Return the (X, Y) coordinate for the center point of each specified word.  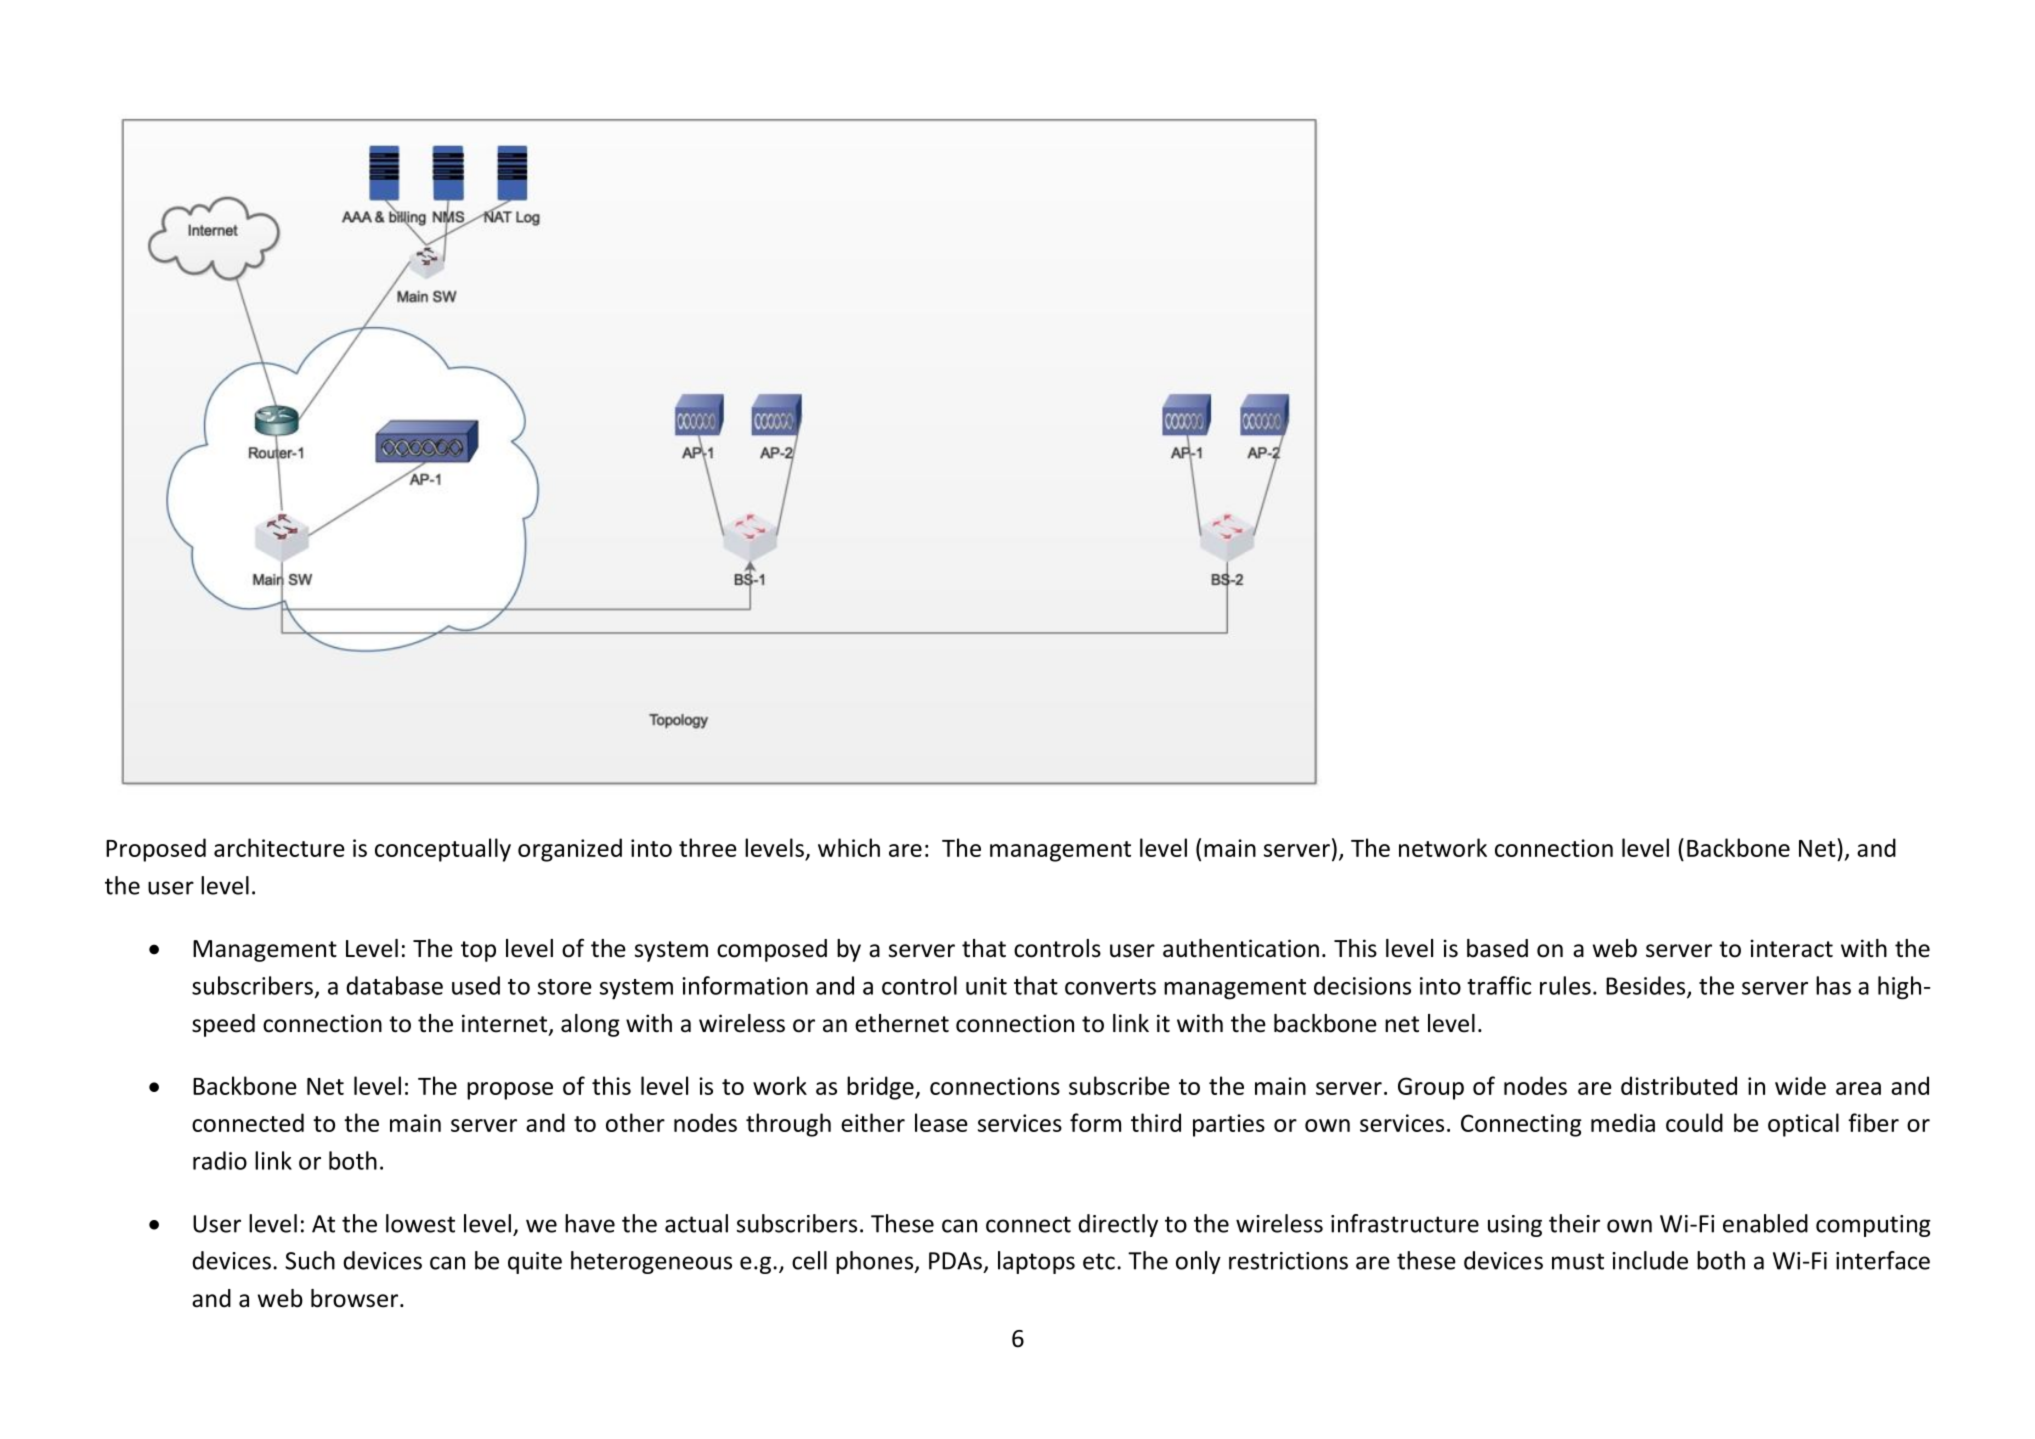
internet (504, 1023)
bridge (881, 1088)
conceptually (443, 850)
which (849, 847)
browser (356, 1298)
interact (1792, 948)
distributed (1679, 1085)
